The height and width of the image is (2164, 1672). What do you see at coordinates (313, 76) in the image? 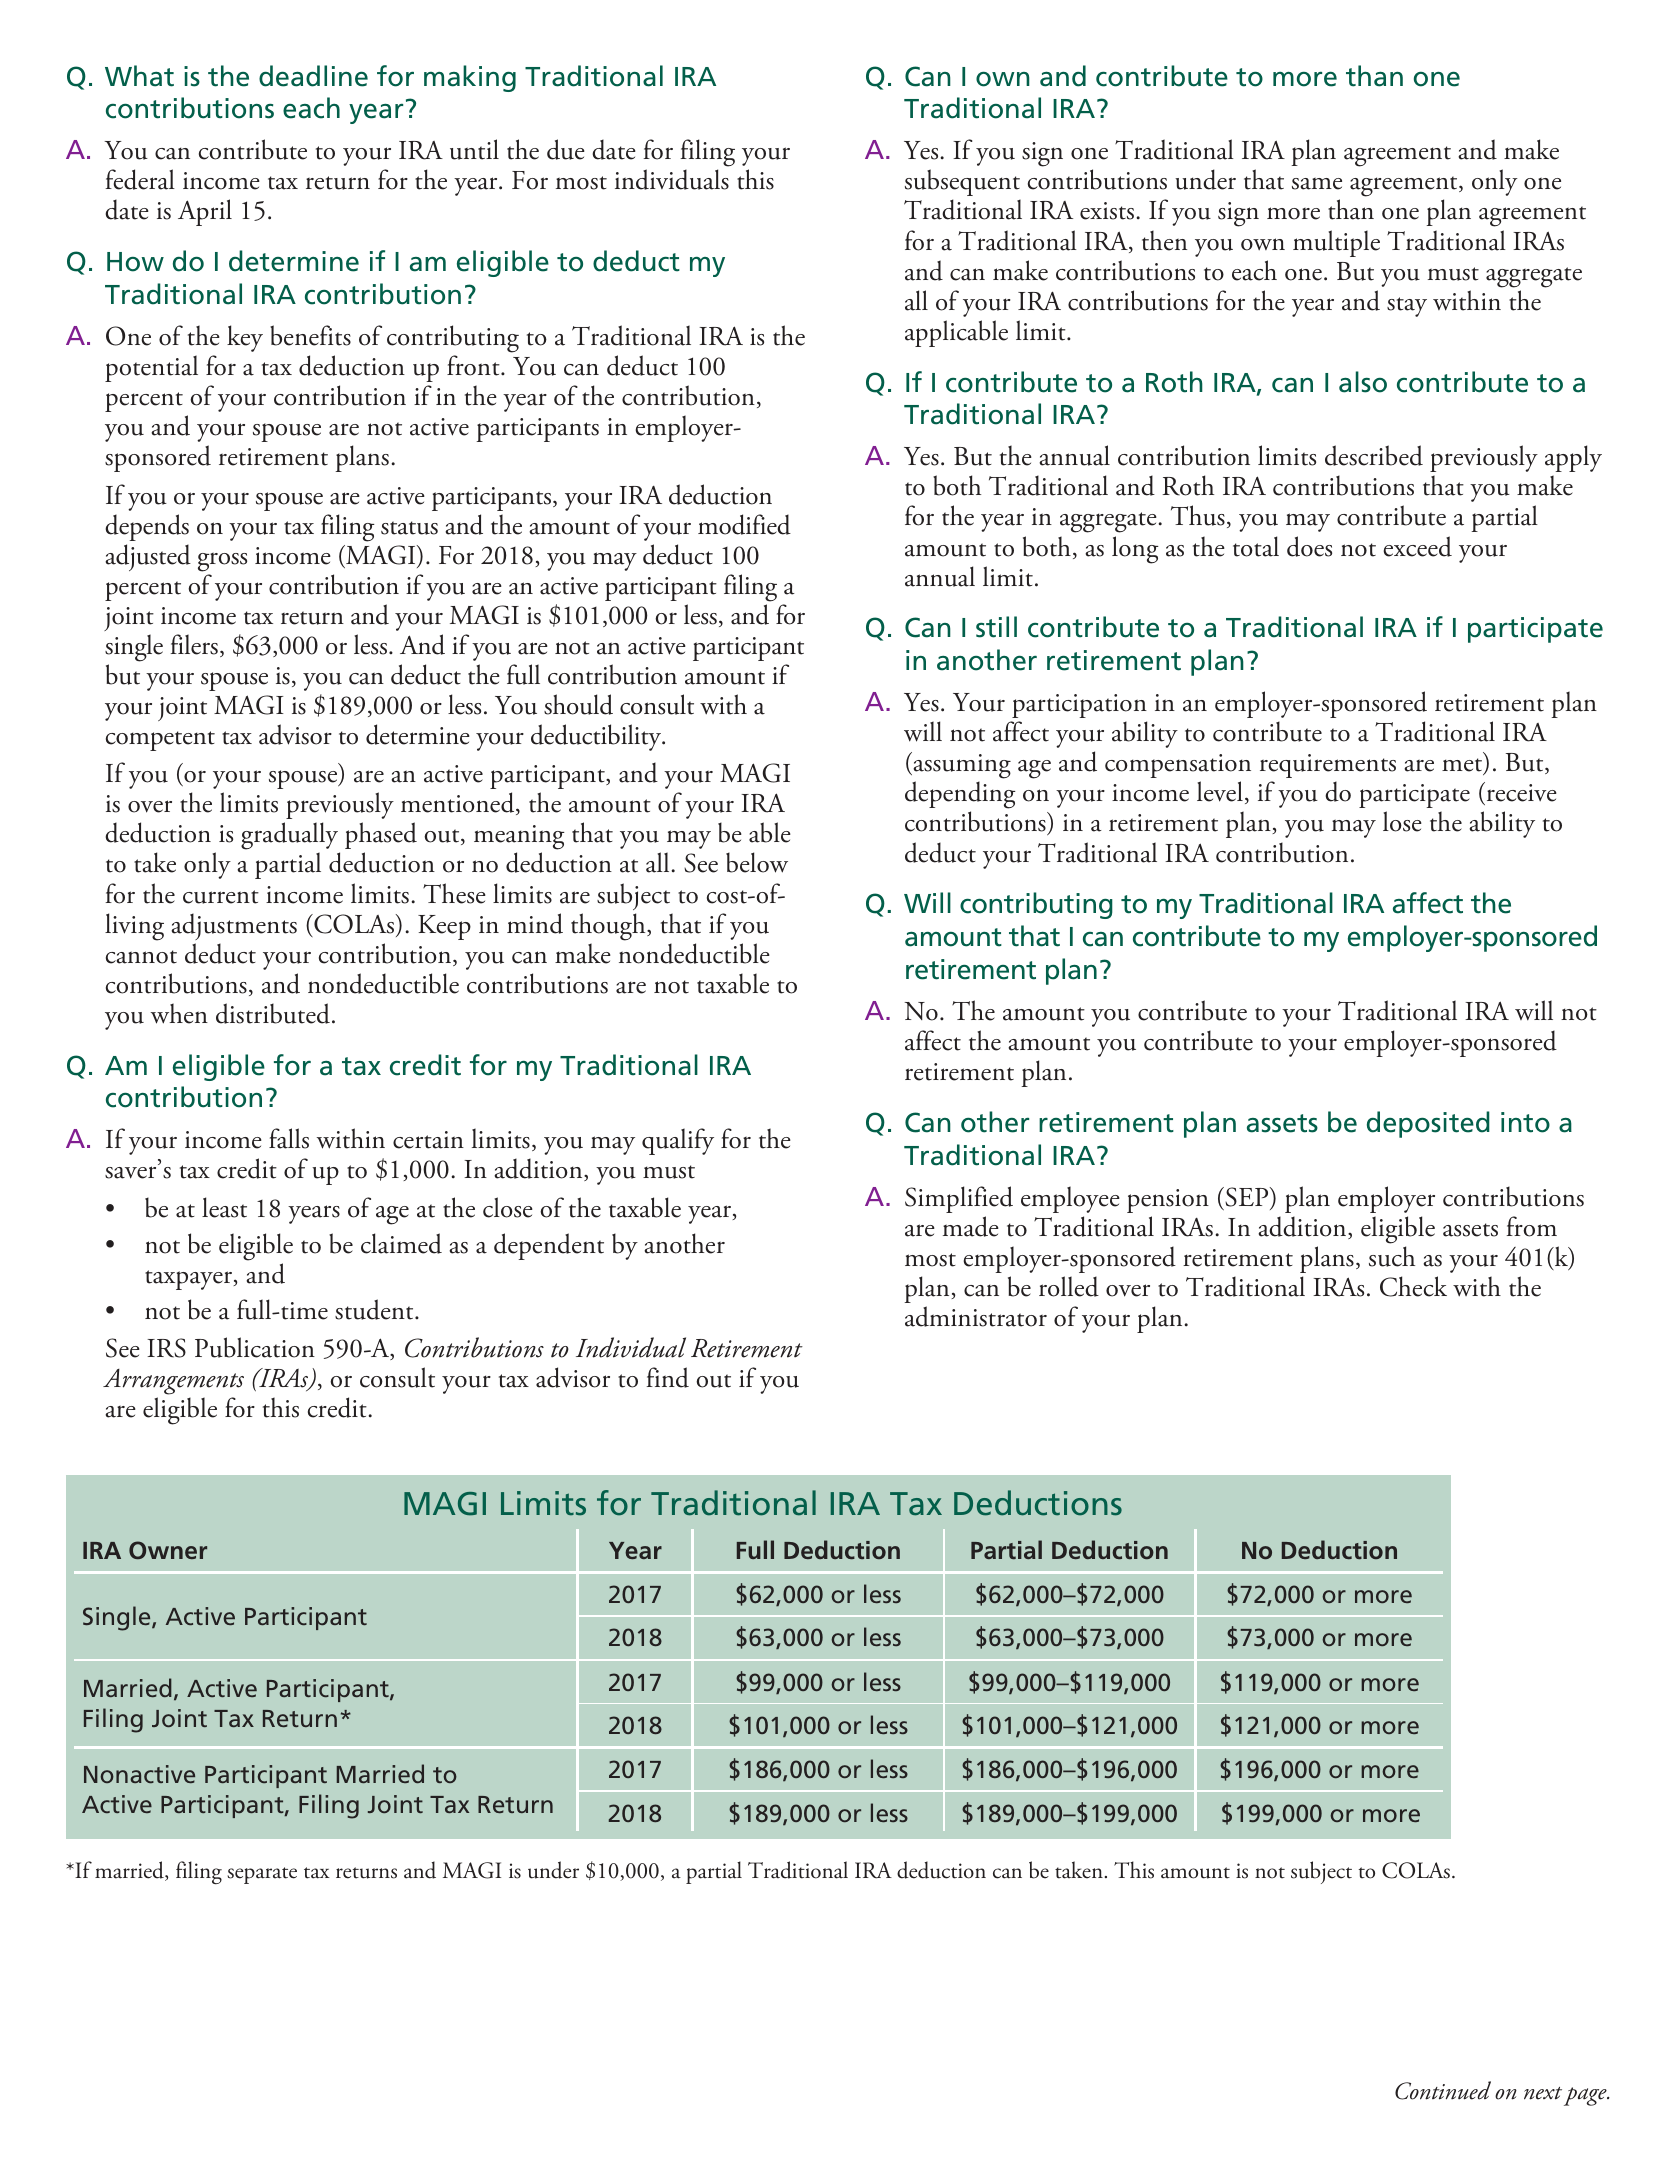
I see `deadline` at bounding box center [313, 76].
